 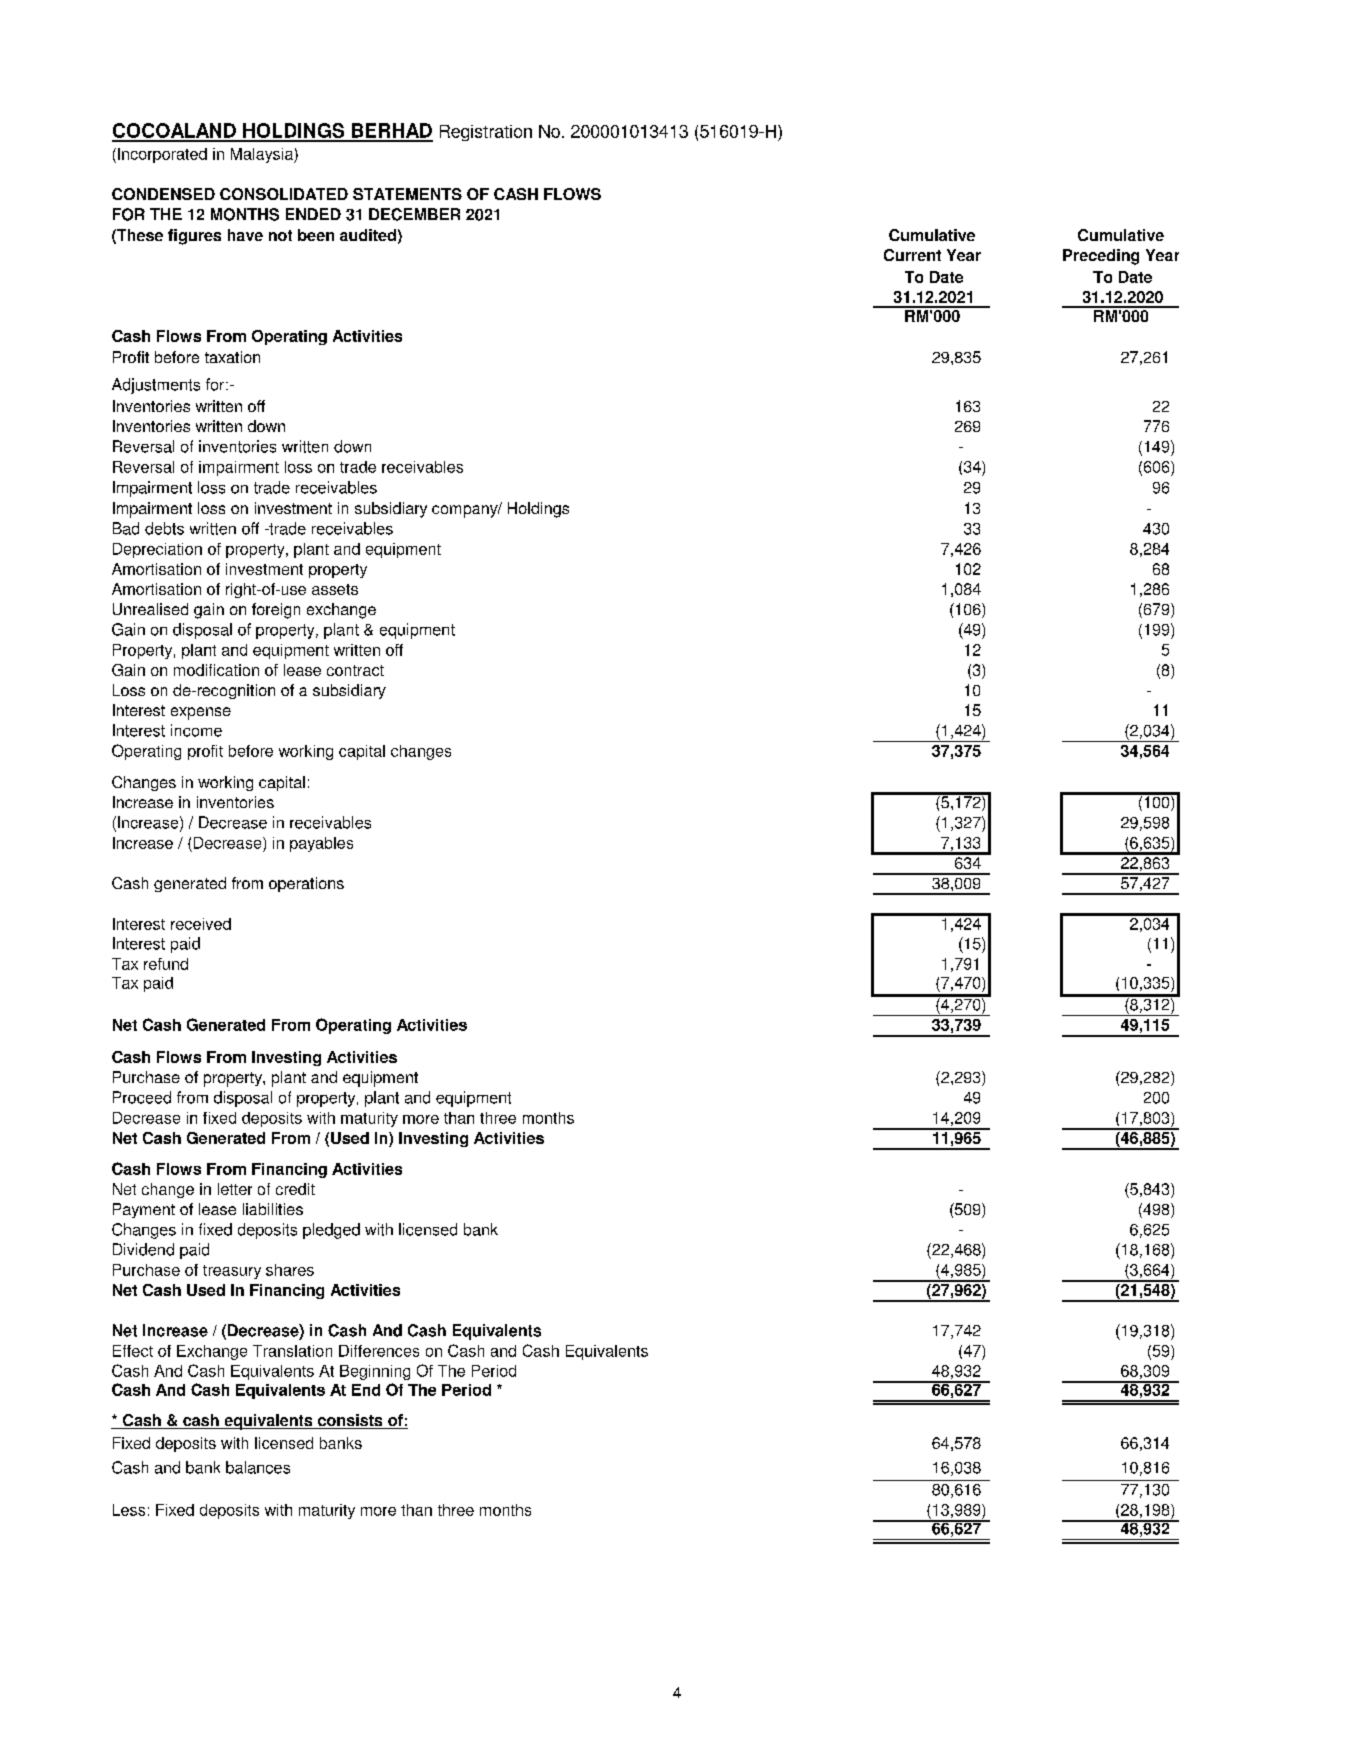 I want to click on assets, so click(x=335, y=589).
